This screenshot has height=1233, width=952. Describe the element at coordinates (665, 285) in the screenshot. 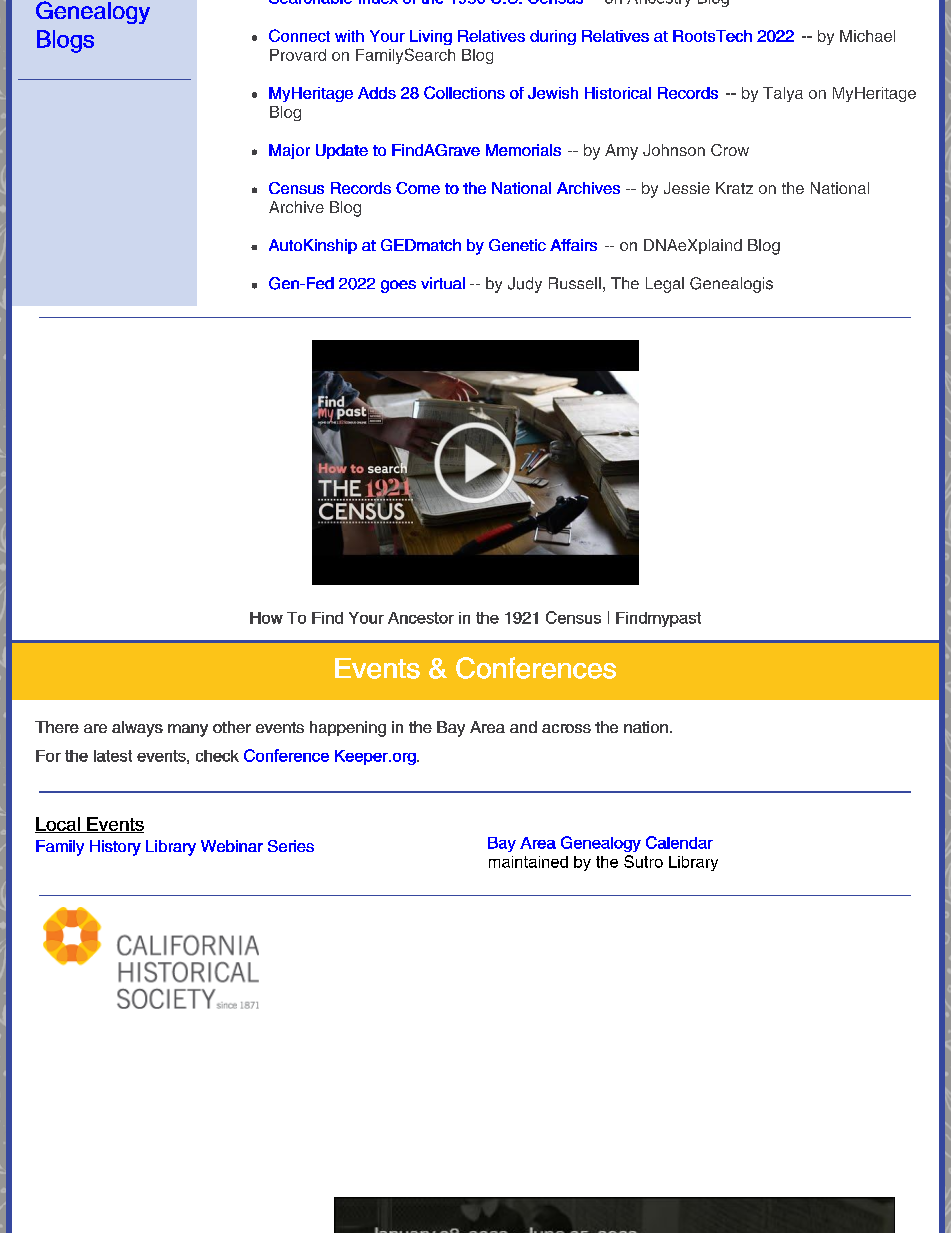

I see `Legal` at that location.
